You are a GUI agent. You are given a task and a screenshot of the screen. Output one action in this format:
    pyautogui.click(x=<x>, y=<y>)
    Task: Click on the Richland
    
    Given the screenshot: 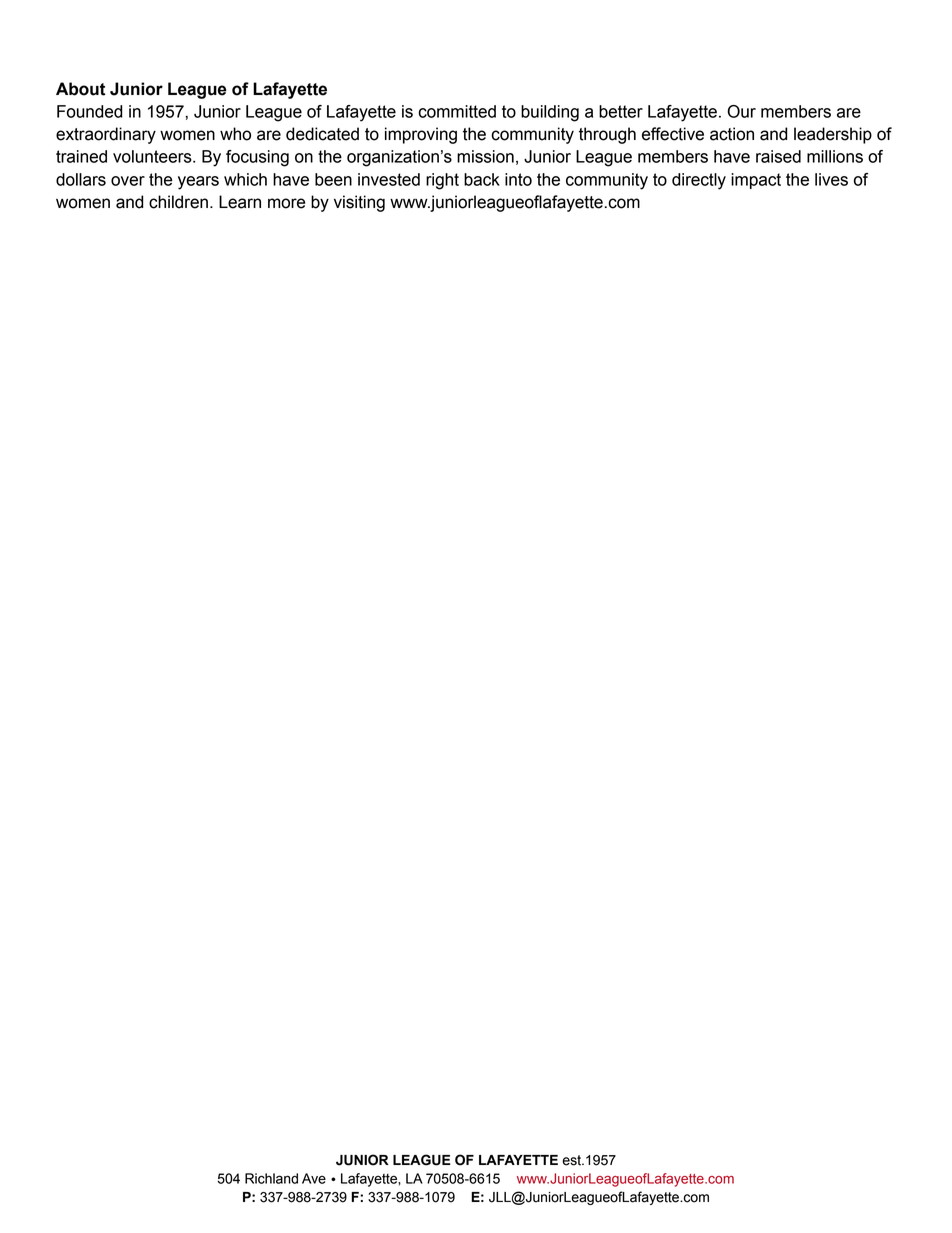 What is the action you would take?
    pyautogui.click(x=271, y=1178)
